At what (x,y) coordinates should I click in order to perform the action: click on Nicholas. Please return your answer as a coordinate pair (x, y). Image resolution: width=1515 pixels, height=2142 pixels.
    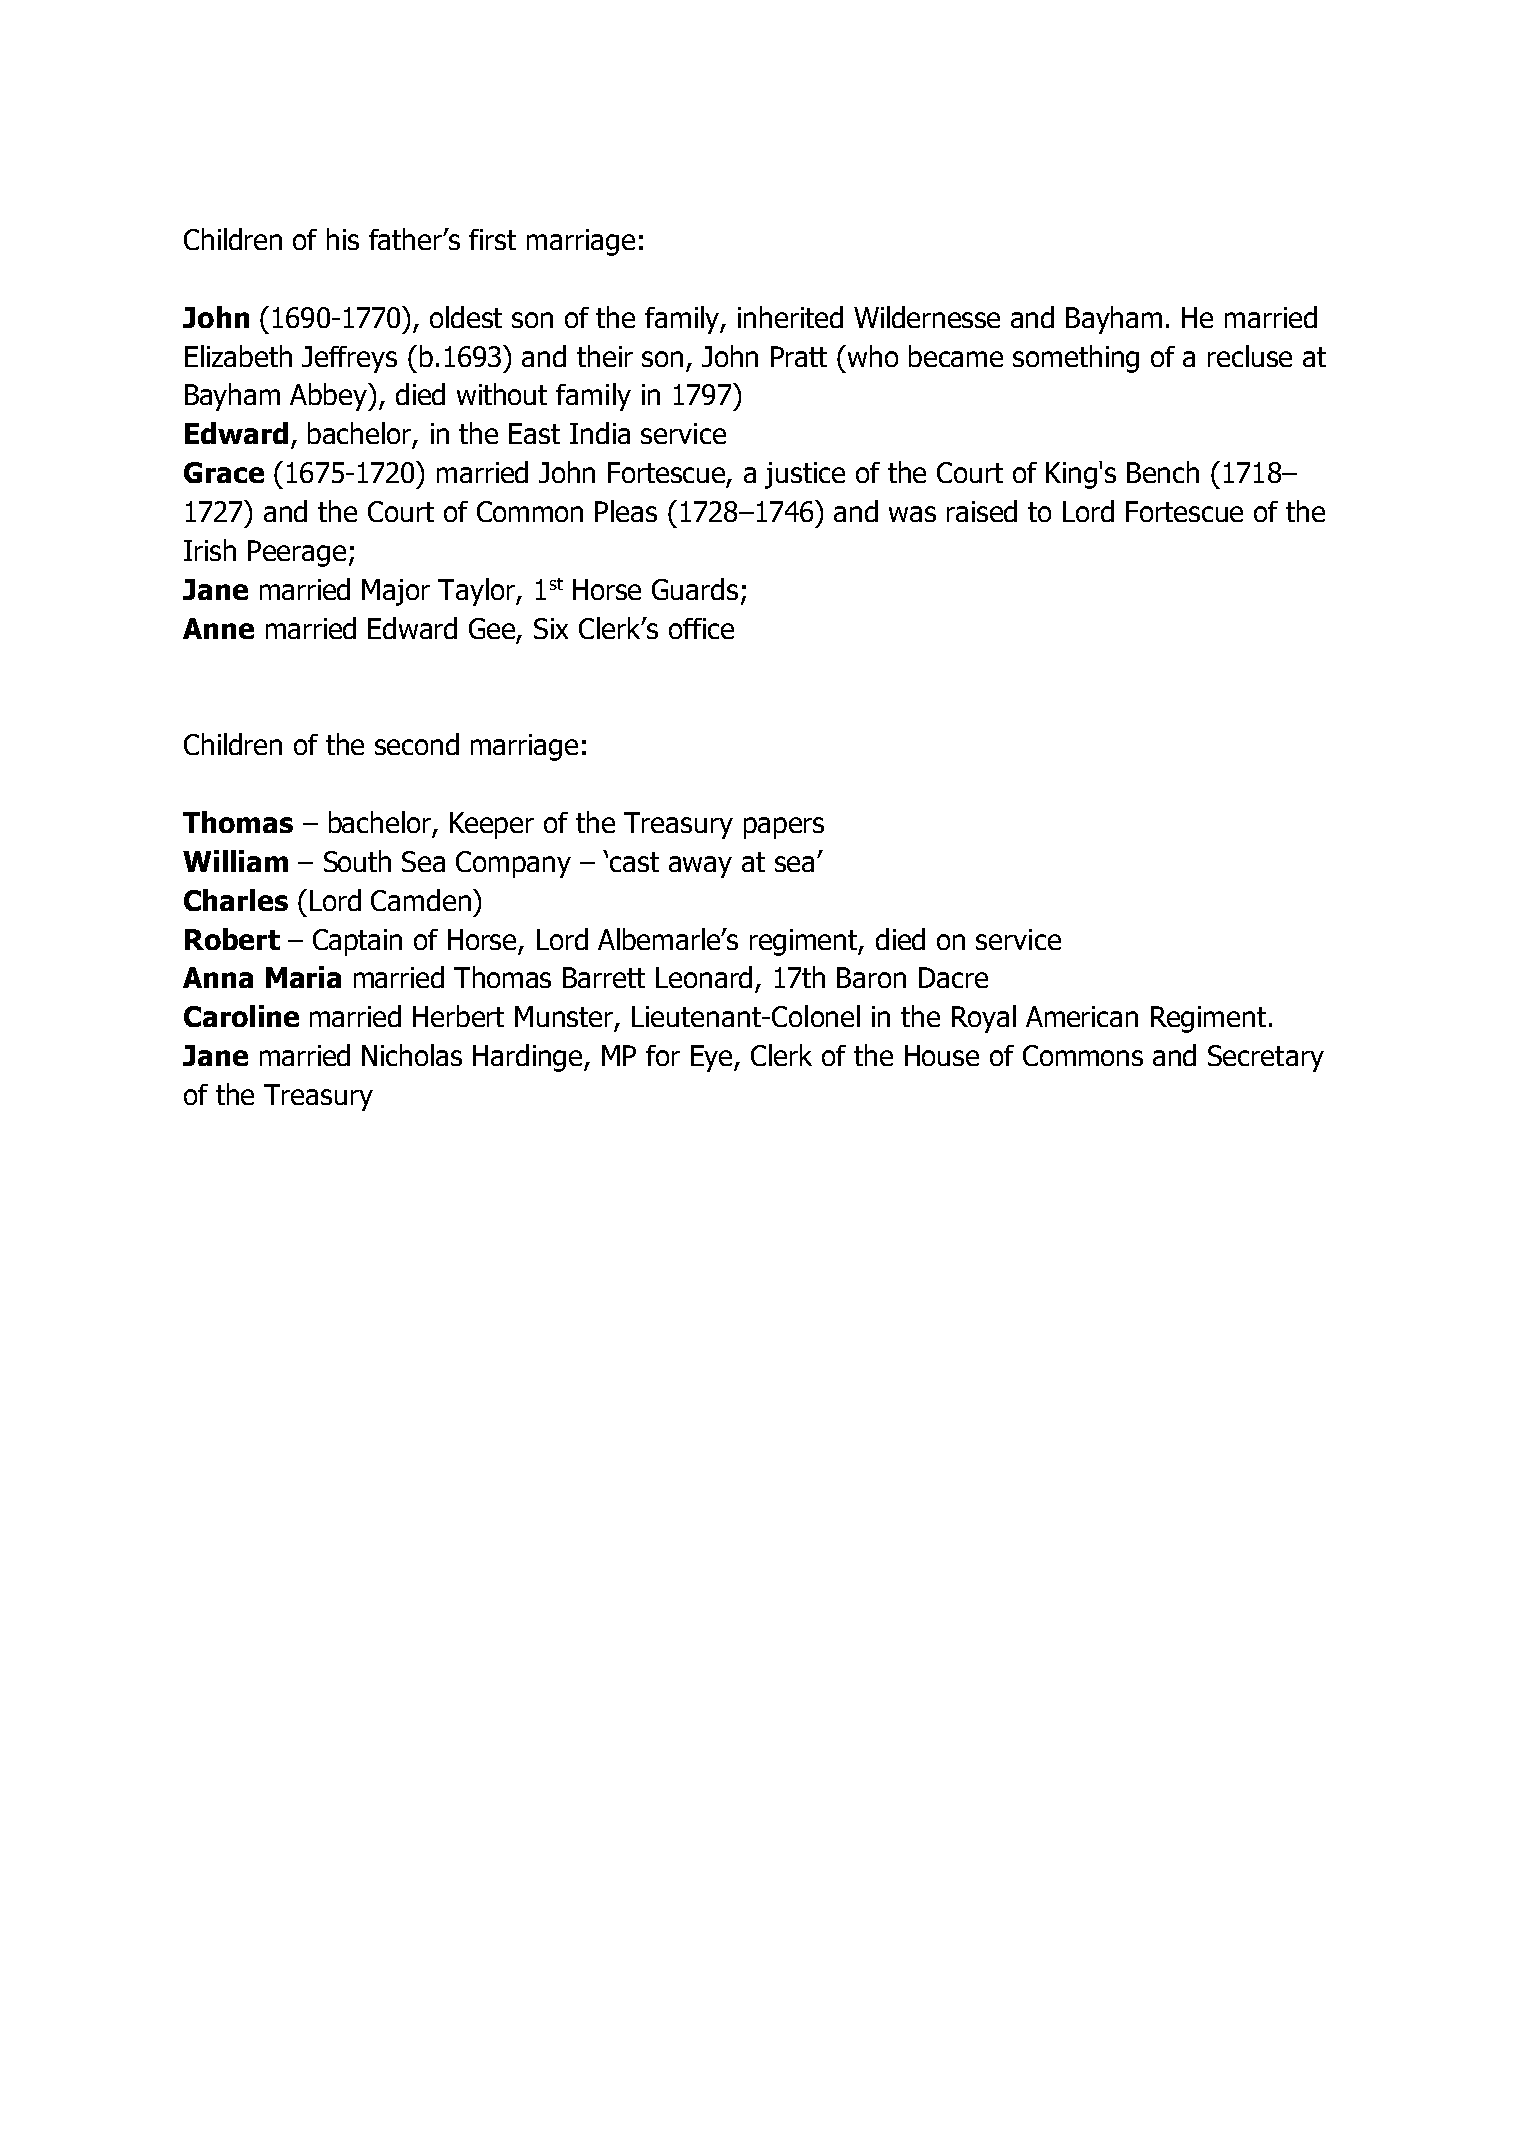
    Looking at the image, I should click on (412, 1055).
